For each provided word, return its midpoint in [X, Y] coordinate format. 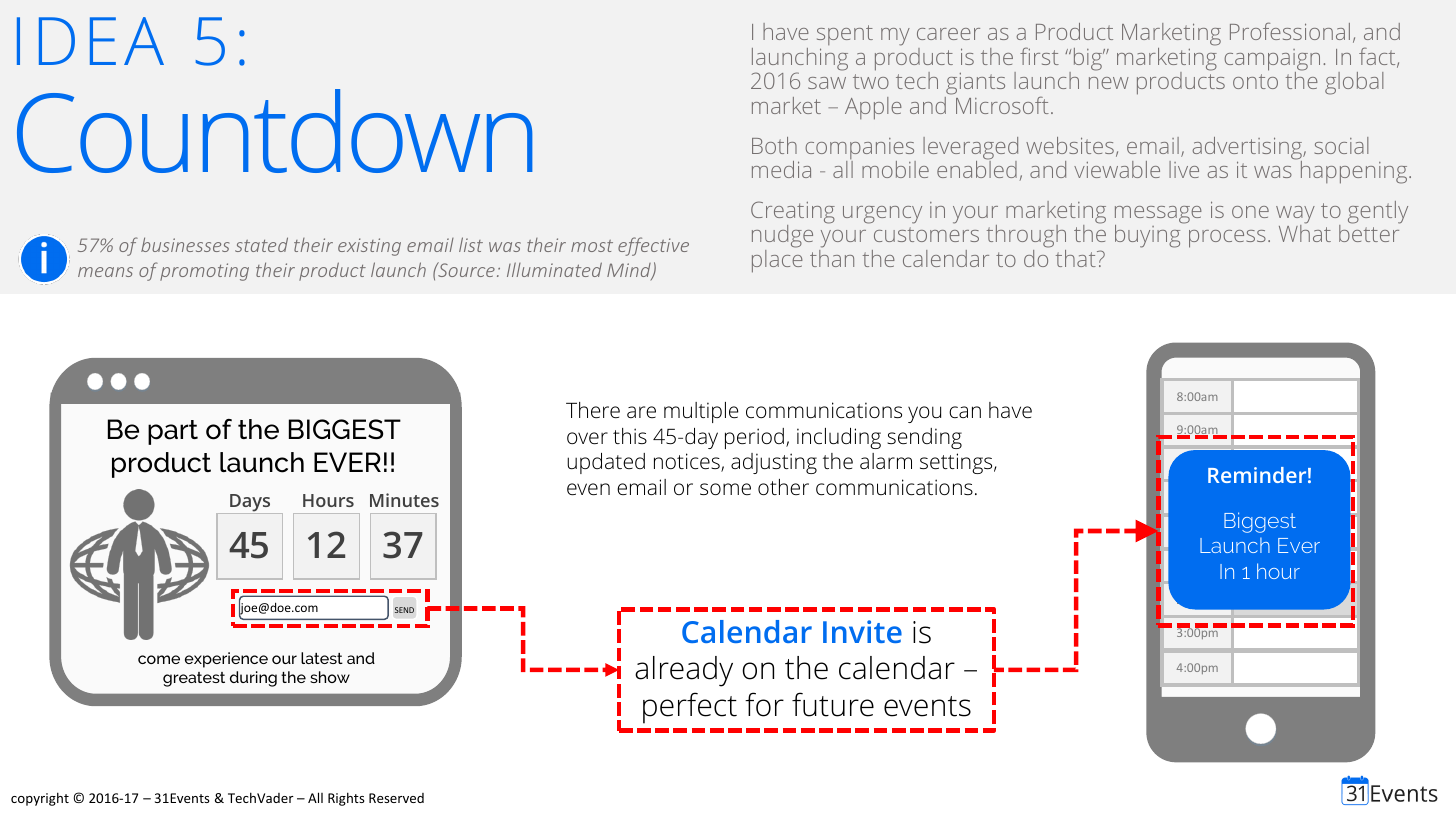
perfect [690, 708]
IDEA [90, 41]
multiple [701, 412]
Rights [346, 799]
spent [845, 35]
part [173, 432]
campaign [1272, 61]
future [833, 704]
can [965, 412]
